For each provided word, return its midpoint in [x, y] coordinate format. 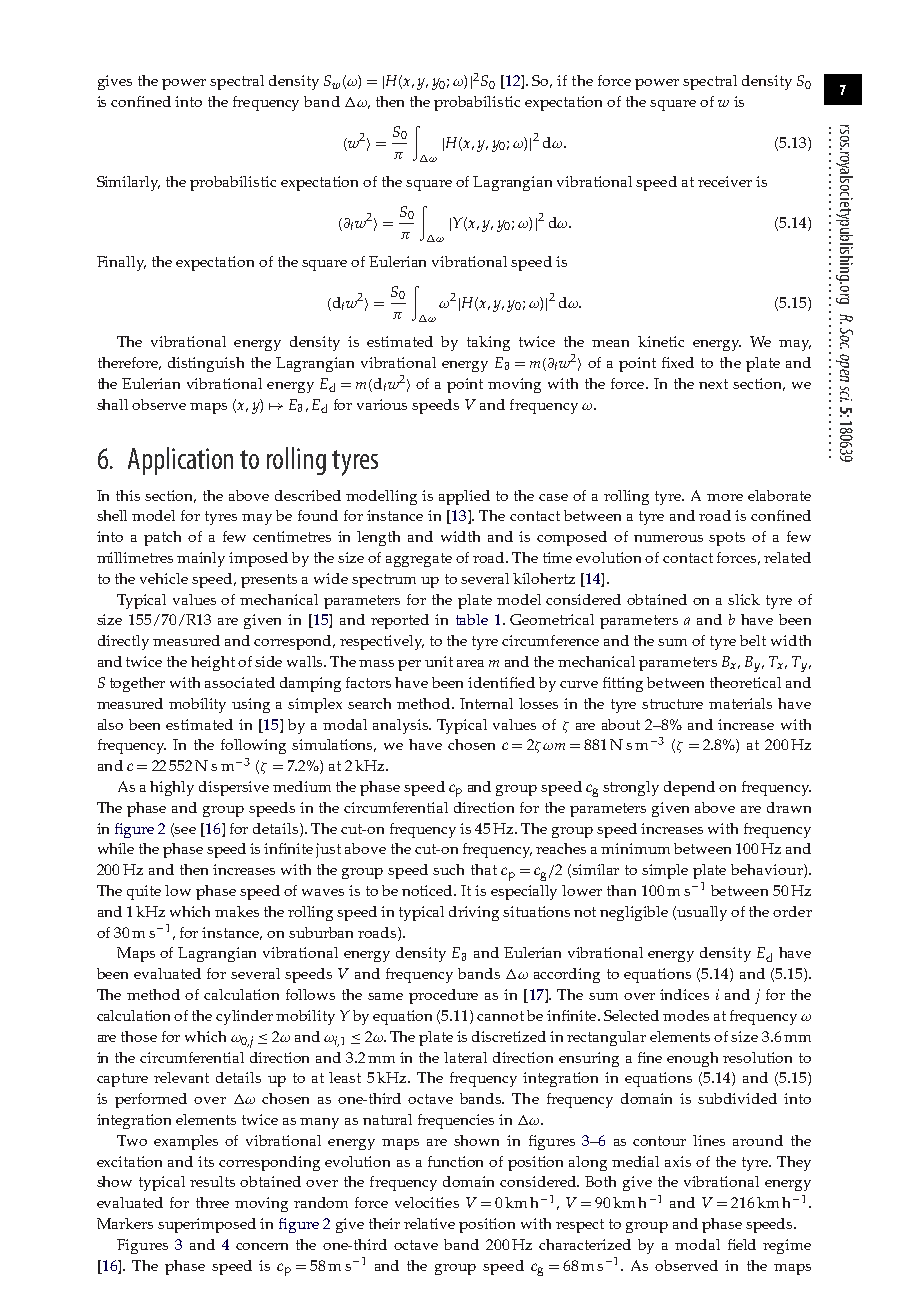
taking [488, 343]
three [212, 1202]
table [472, 619]
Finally [121, 263]
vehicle [164, 578]
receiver [725, 181]
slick [744, 599]
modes [686, 1015]
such [448, 869]
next [713, 384]
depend [689, 788]
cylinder [244, 1017]
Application [180, 461]
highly [172, 788]
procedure [443, 996]
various [382, 404]
